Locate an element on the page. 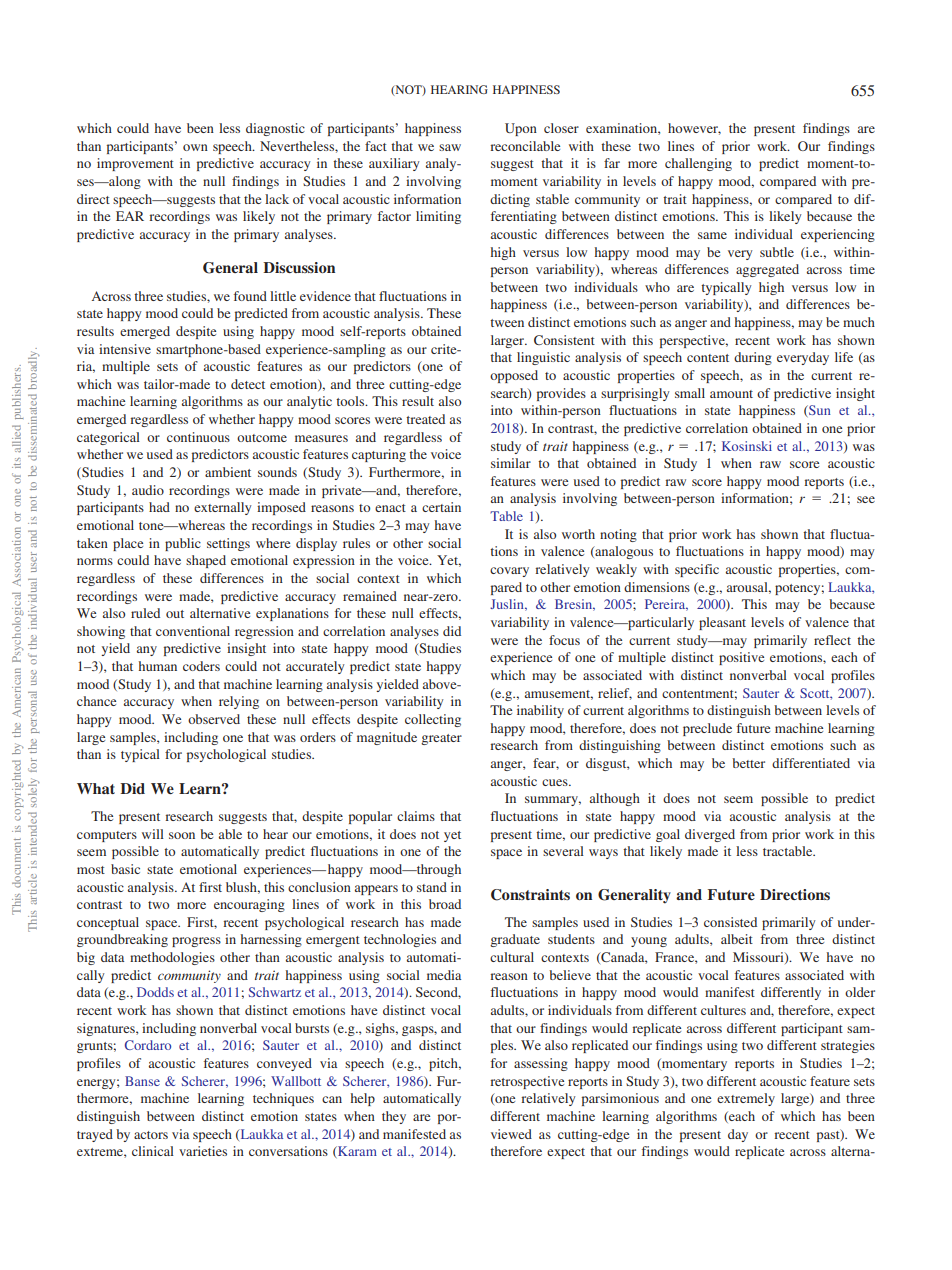  focus is located at coordinates (564, 640).
